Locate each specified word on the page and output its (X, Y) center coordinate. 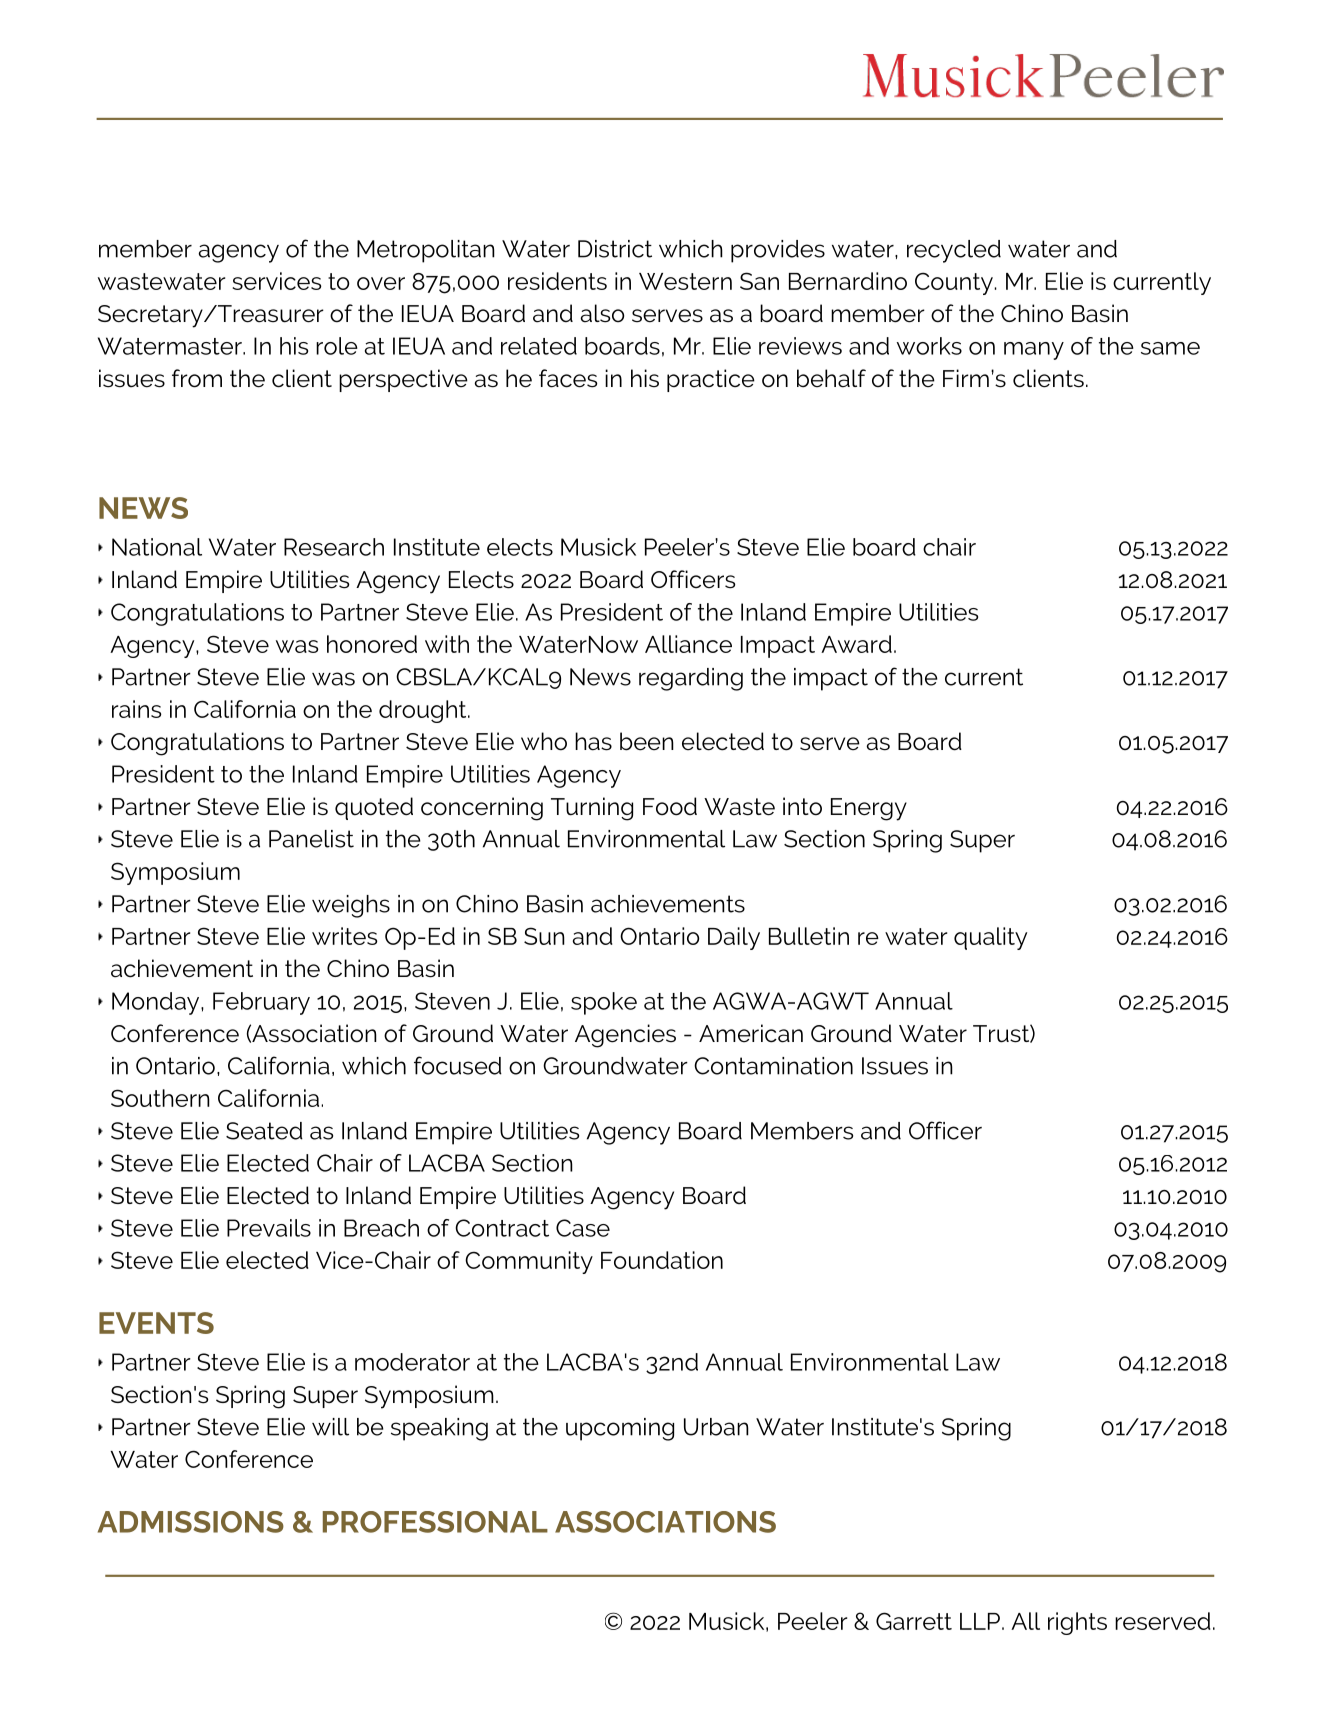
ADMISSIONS (191, 1522)
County (955, 283)
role (337, 346)
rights (1077, 1623)
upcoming (620, 1429)
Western (685, 281)
